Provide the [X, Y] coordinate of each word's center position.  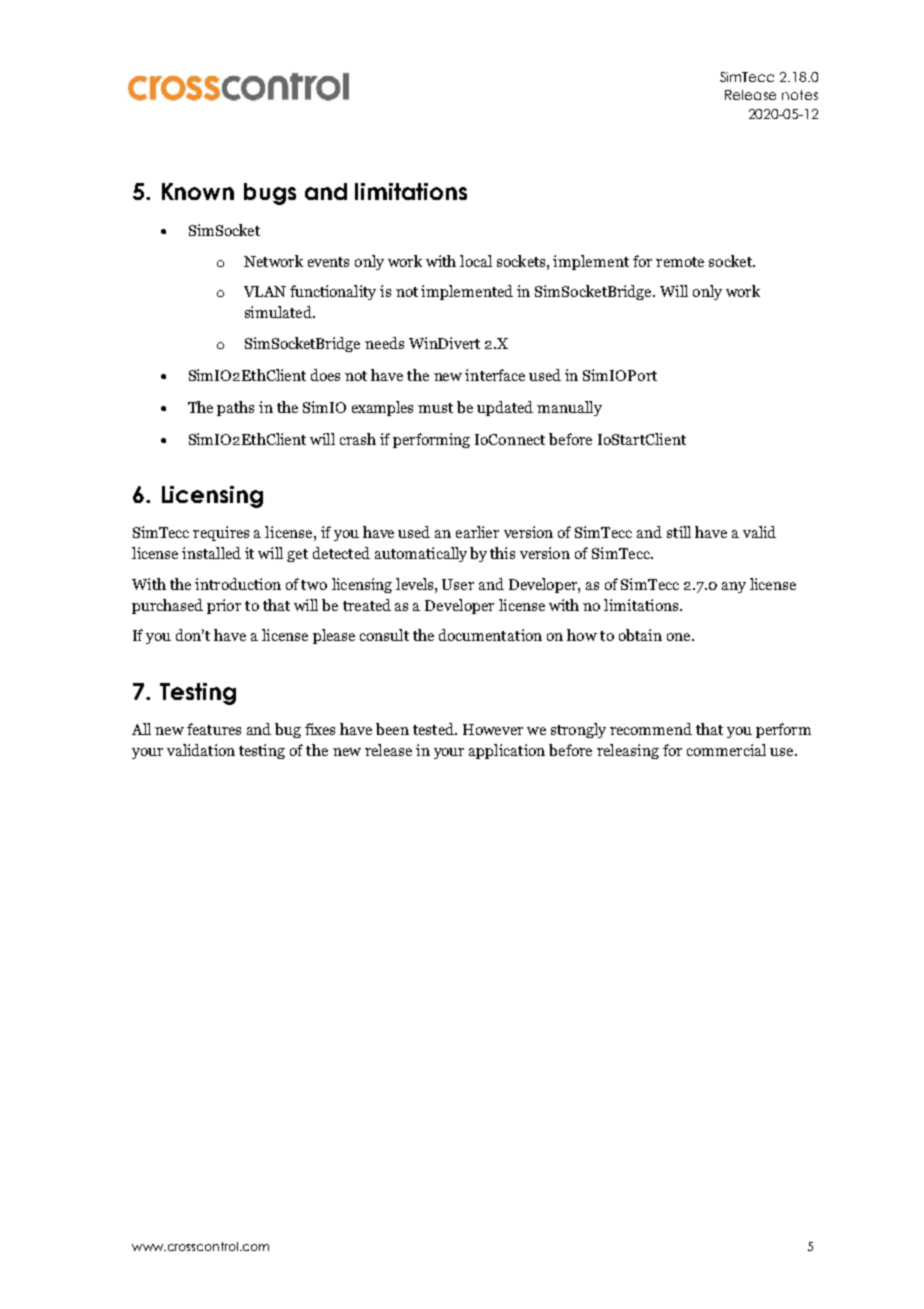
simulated [279, 312]
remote [680, 262]
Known [198, 191]
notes [800, 95]
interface [495, 375]
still [679, 532]
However [493, 729]
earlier [477, 532]
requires [221, 533]
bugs [270, 194]
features [214, 729]
